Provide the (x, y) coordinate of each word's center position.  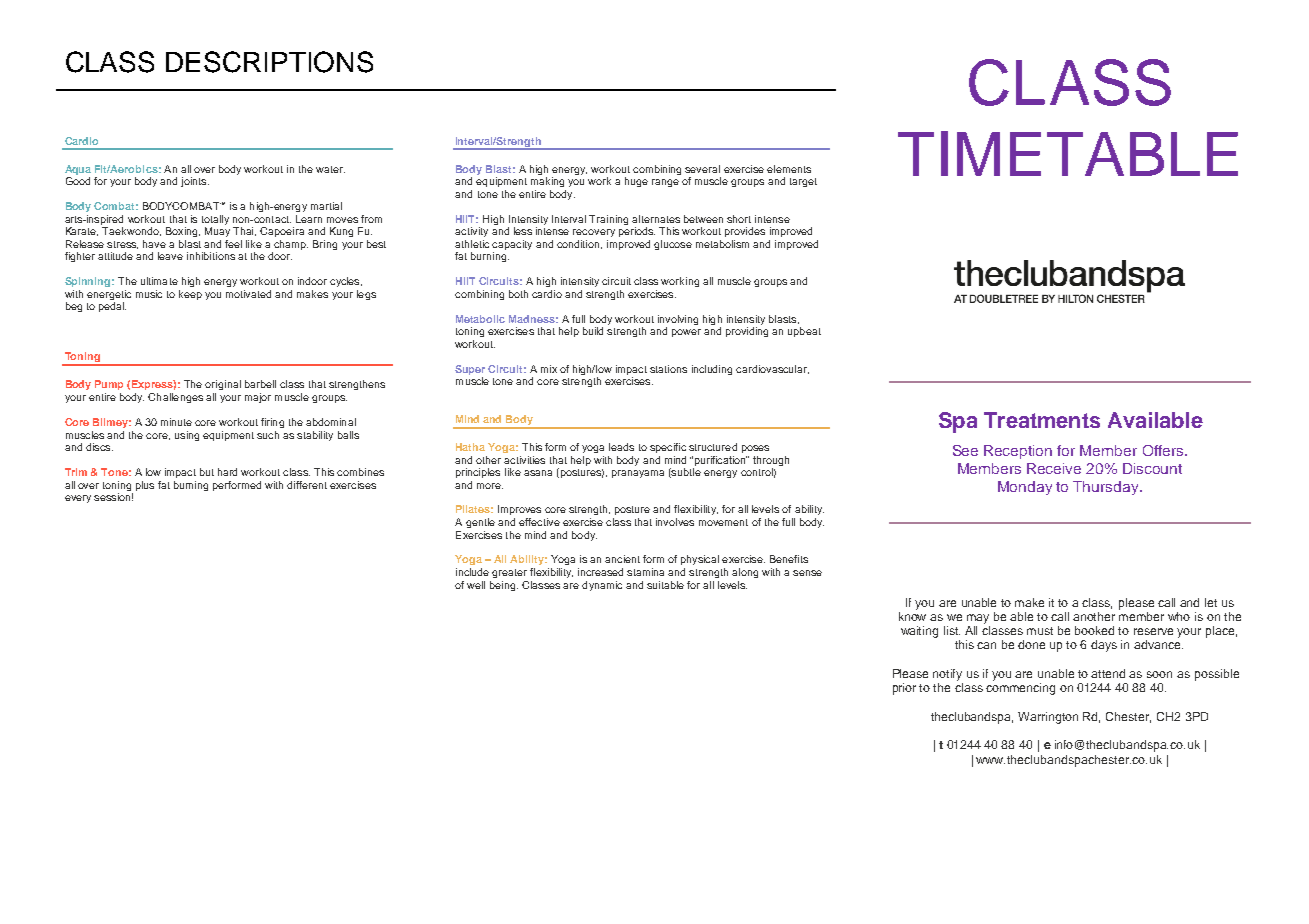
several (702, 169)
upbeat (804, 332)
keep (190, 295)
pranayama (638, 474)
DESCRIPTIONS (269, 62)
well (476, 585)
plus (145, 486)
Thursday (1107, 488)
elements (789, 169)
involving (678, 321)
